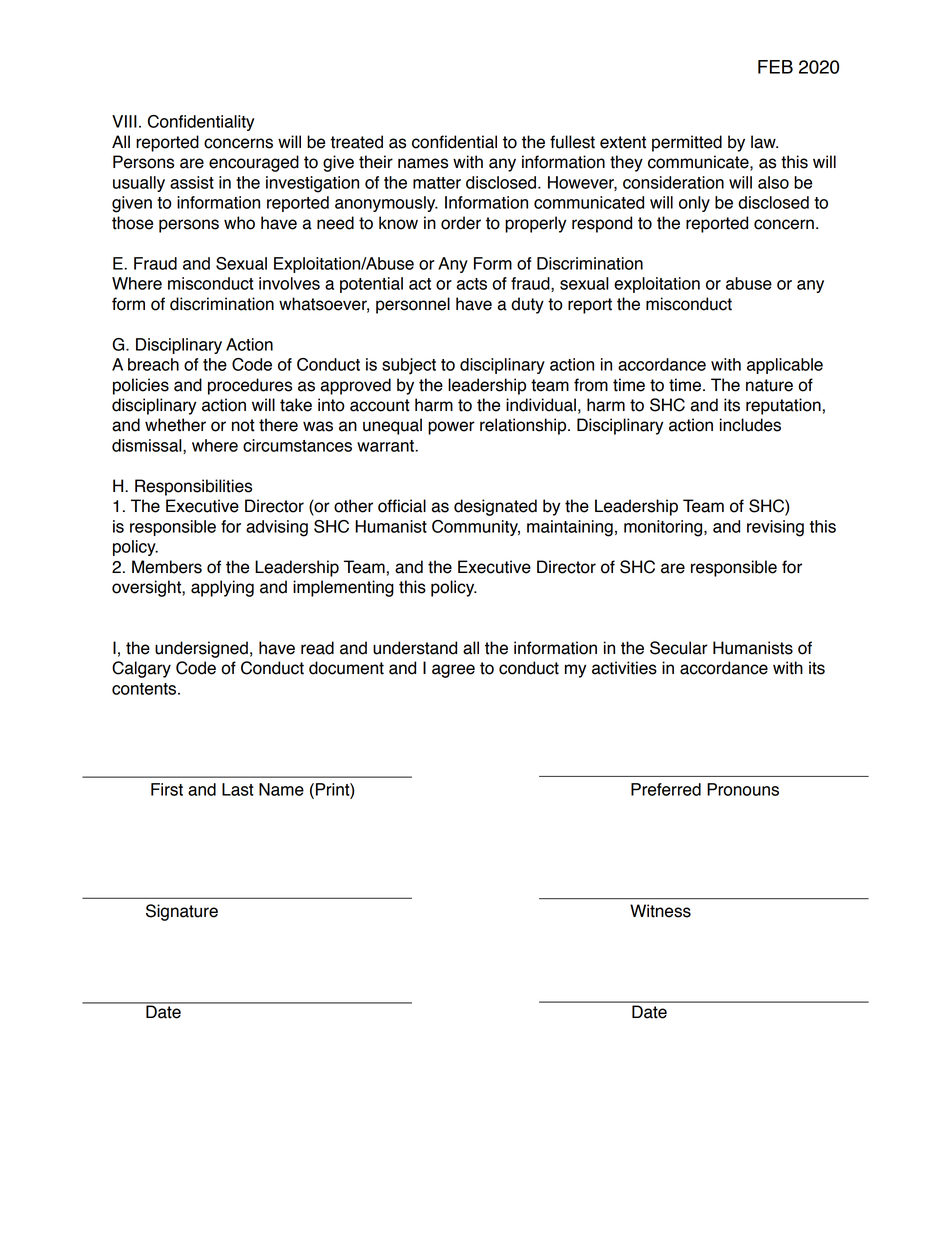 This document has height=1233, width=952. What do you see at coordinates (785, 366) in the document?
I see `applicable` at bounding box center [785, 366].
